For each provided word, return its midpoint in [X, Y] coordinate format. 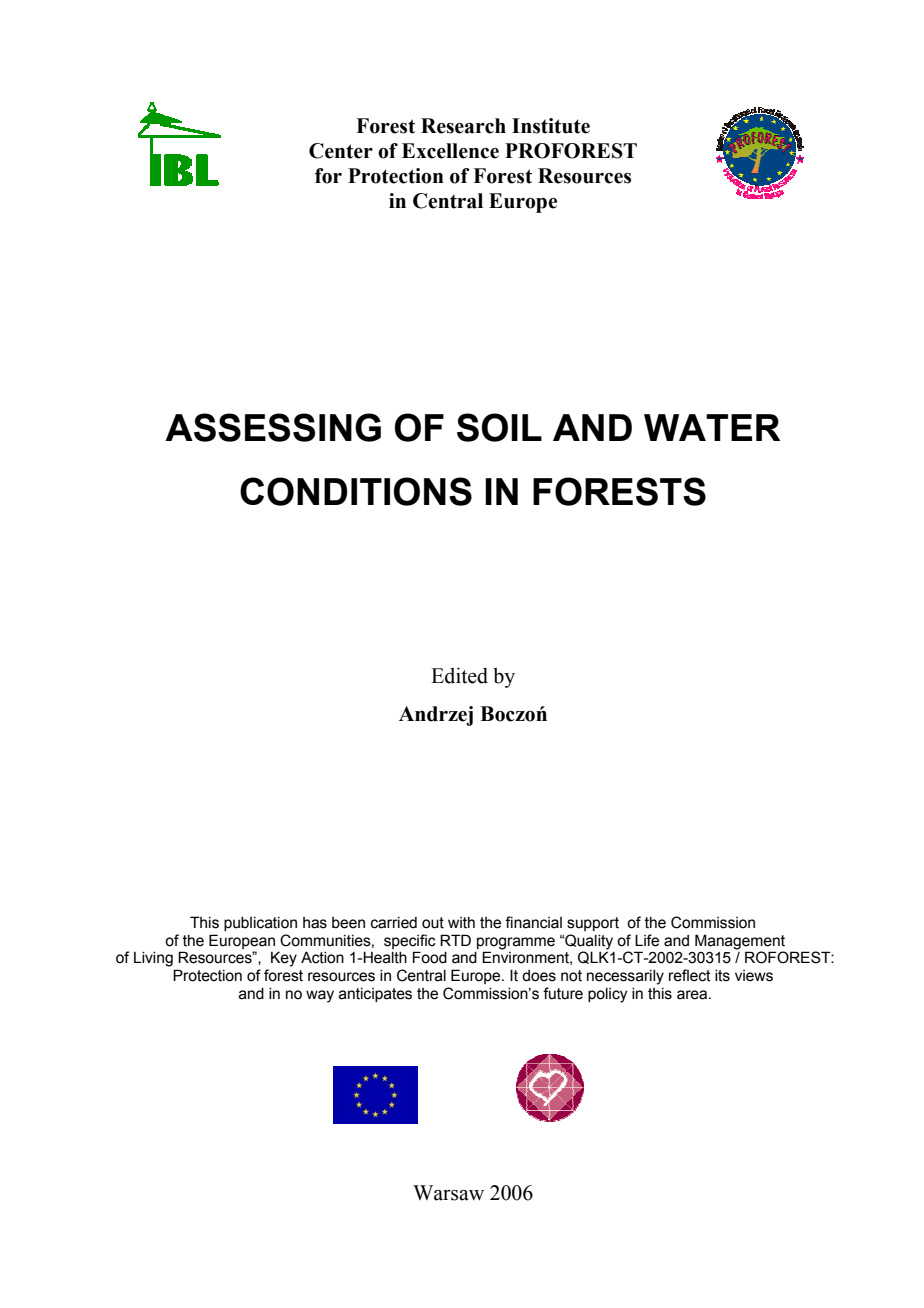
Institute [551, 126]
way [320, 996]
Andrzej [436, 716]
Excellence [450, 151]
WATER [712, 427]
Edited [459, 675]
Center [341, 151]
